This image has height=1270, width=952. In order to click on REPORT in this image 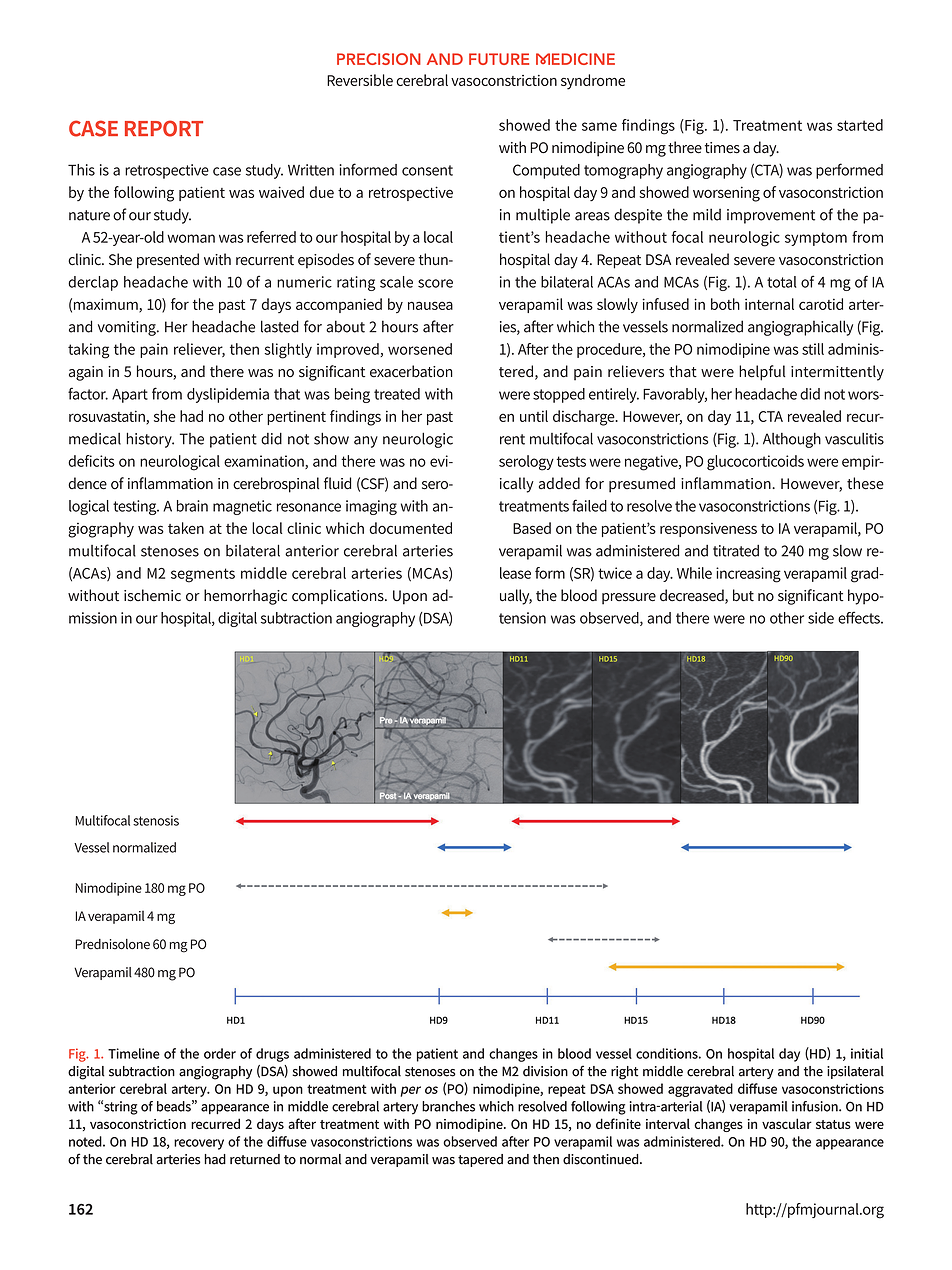, I will do `click(164, 128)`.
